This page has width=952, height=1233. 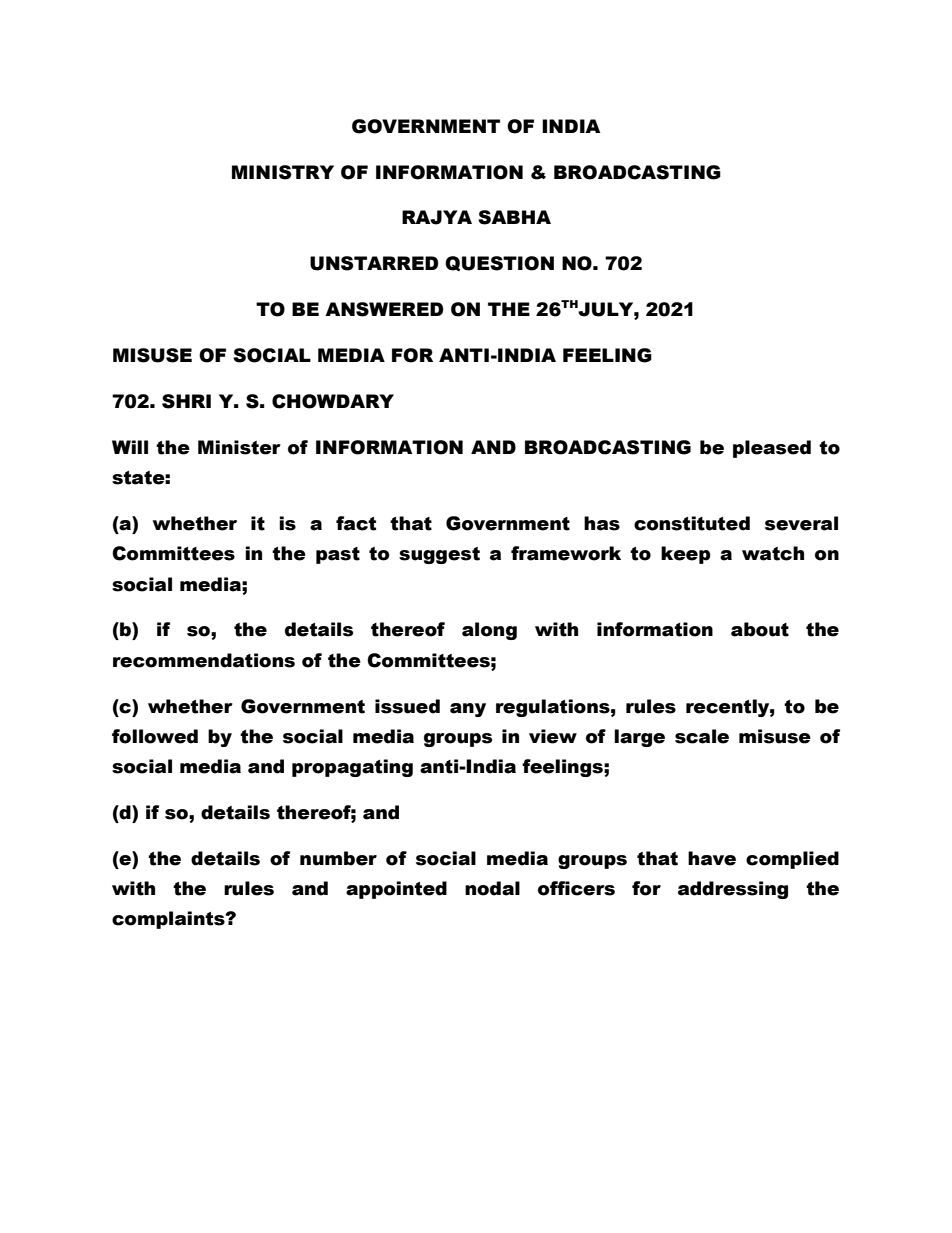 I want to click on past, so click(x=338, y=555).
